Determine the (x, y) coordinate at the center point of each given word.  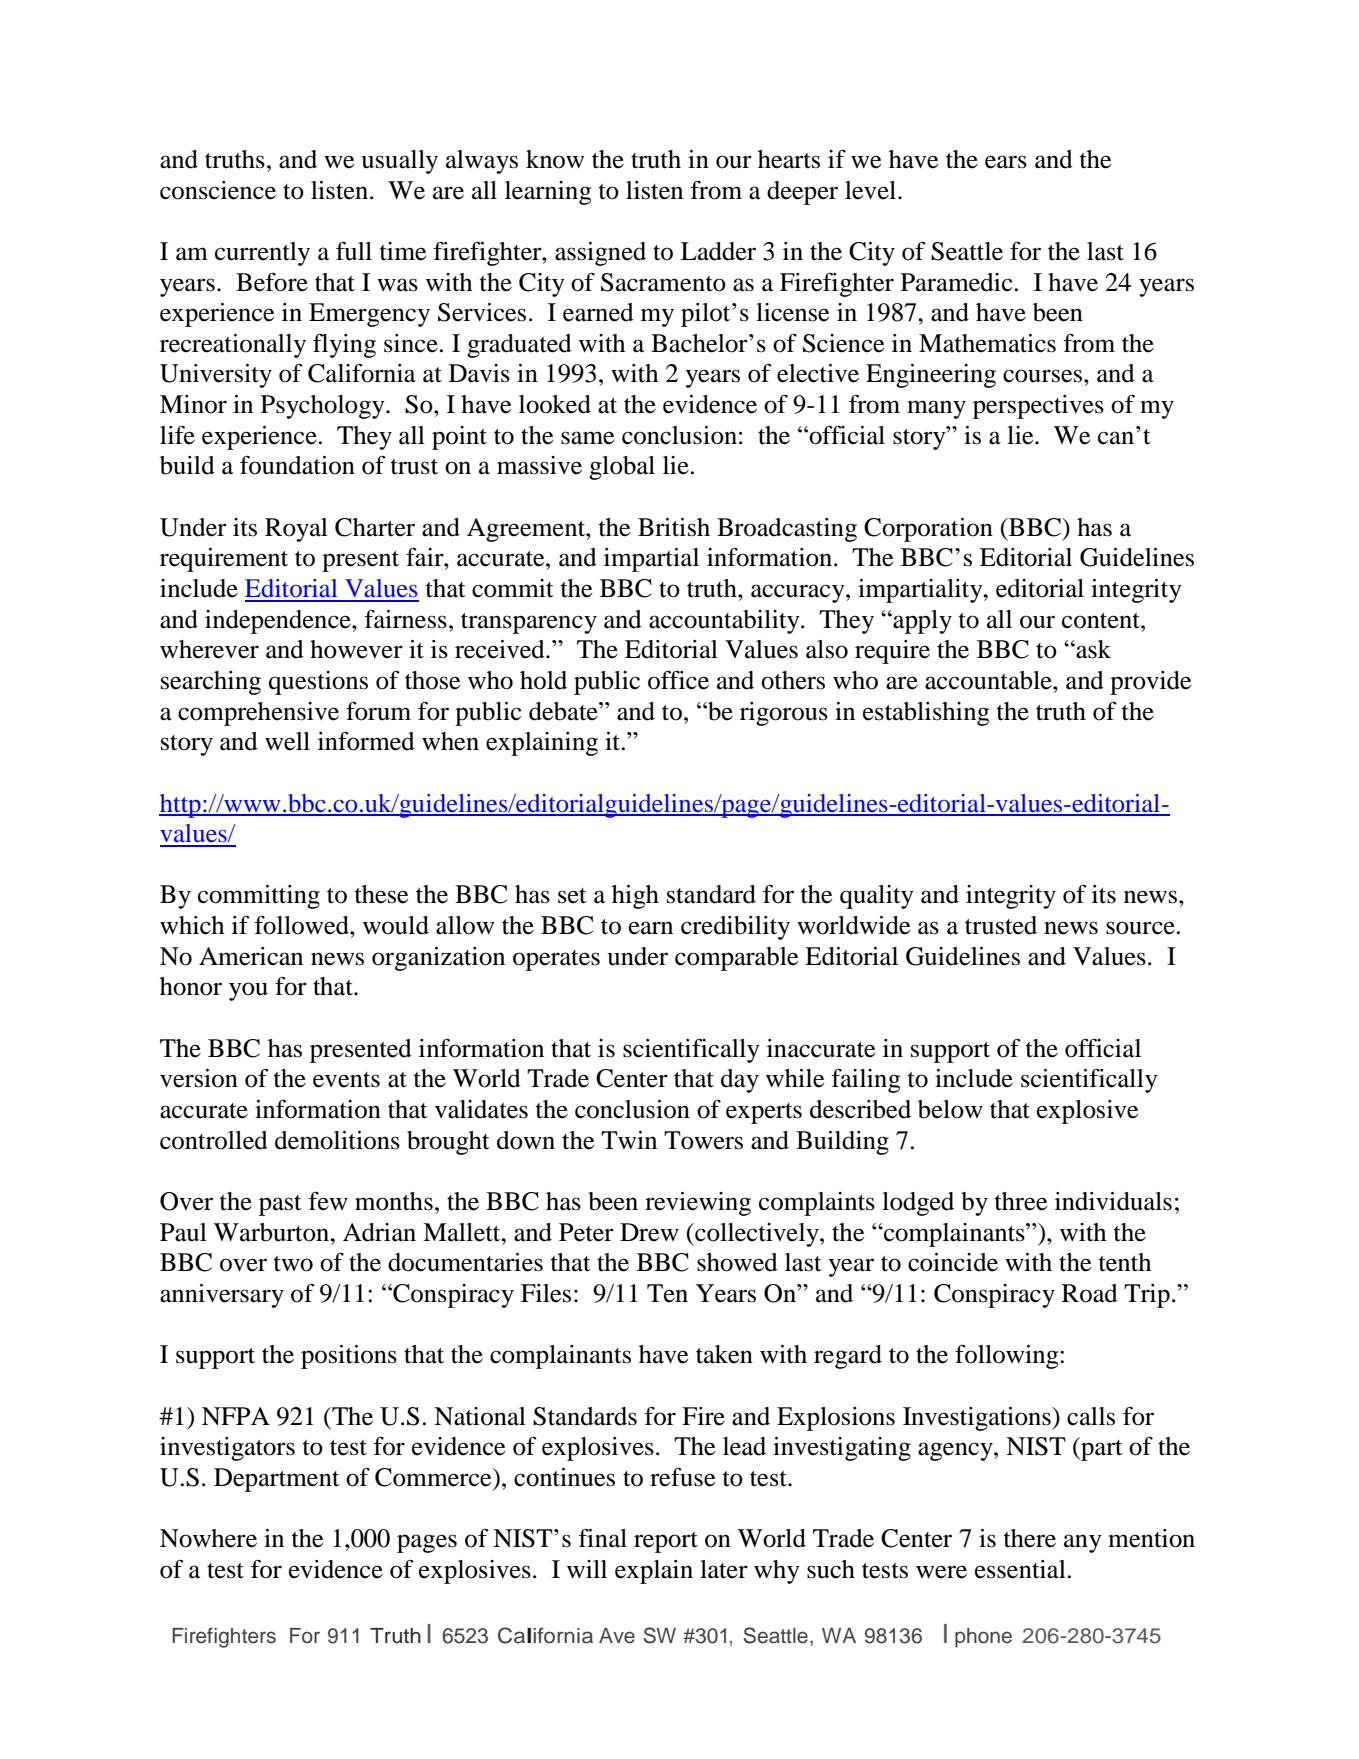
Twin (629, 1140)
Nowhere (208, 1538)
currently (262, 254)
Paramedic (957, 282)
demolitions (337, 1140)
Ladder (718, 251)
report (666, 1542)
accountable (989, 680)
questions (318, 683)
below (950, 1109)
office (678, 680)
